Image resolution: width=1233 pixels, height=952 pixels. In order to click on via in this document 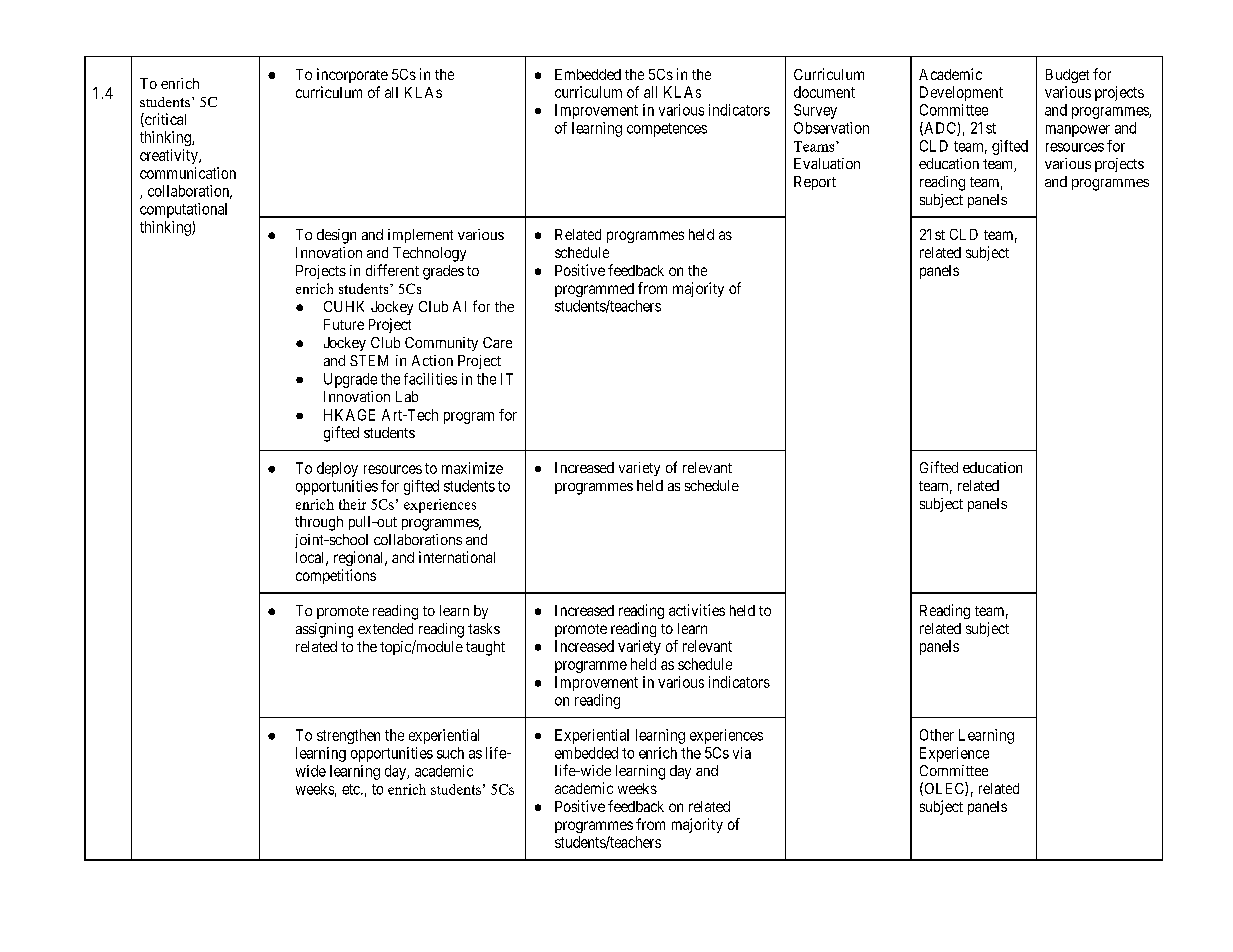, I will do `click(742, 753)`.
